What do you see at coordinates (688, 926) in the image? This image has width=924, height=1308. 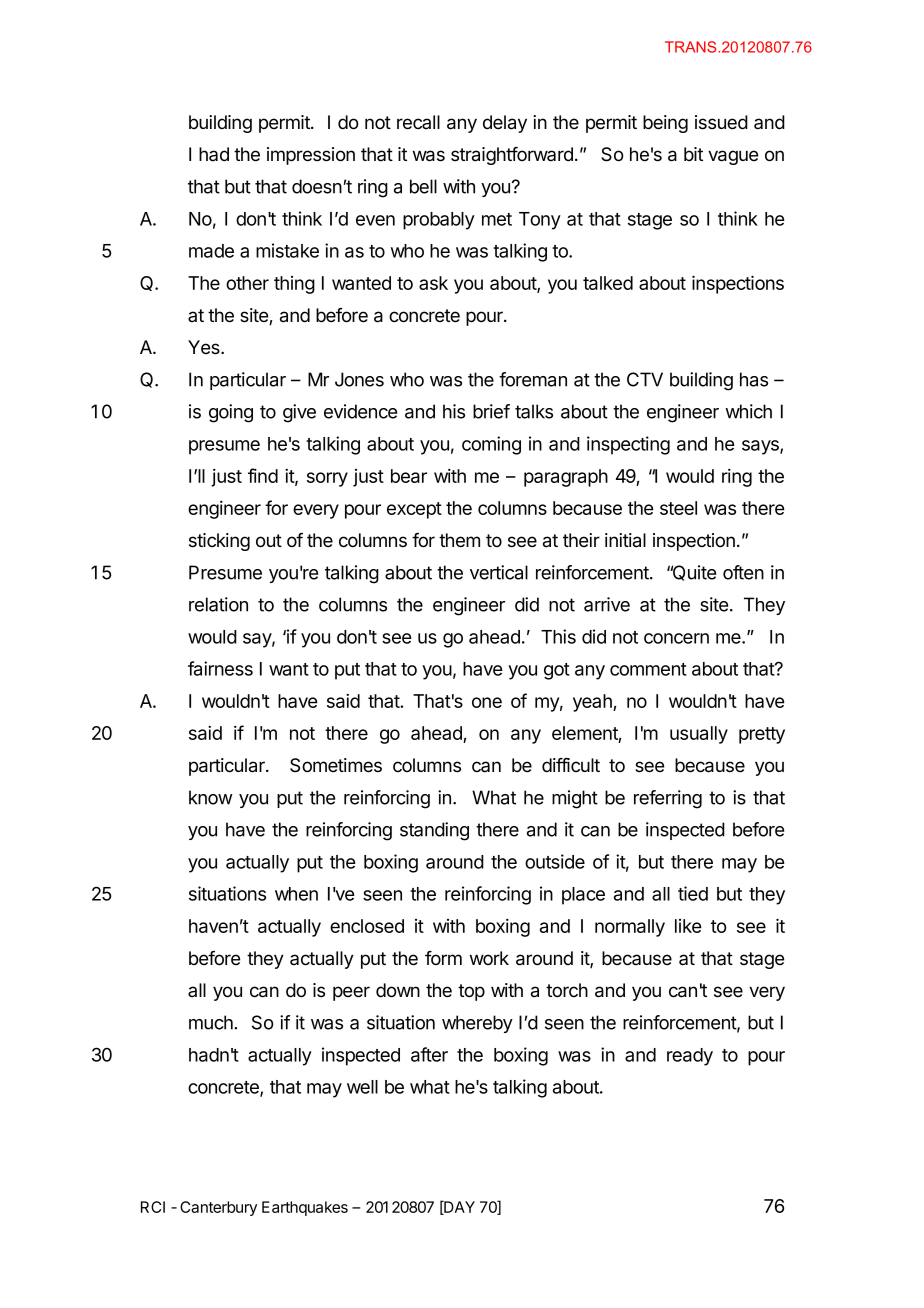 I see `like` at bounding box center [688, 926].
